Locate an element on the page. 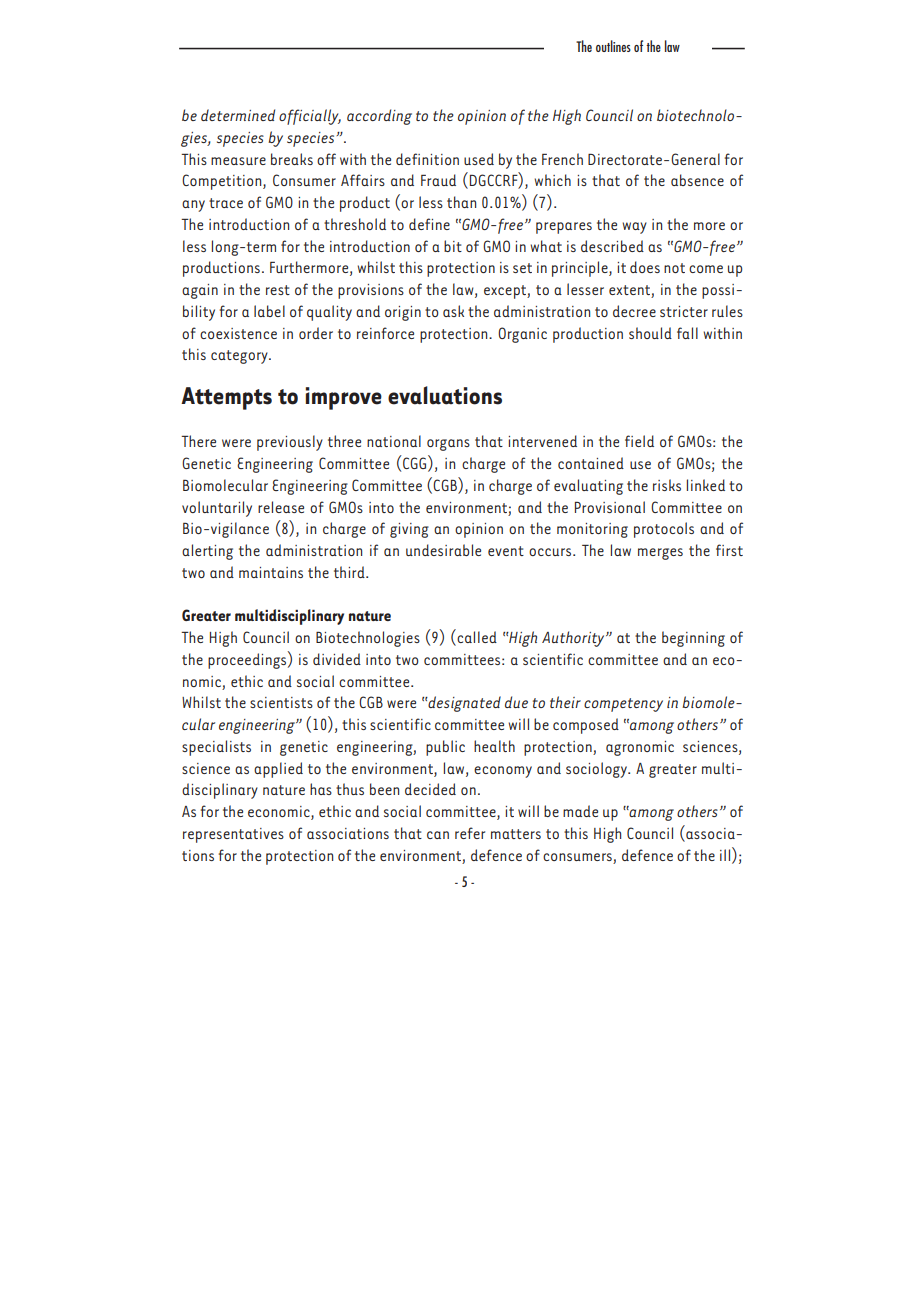 The image size is (924, 1308). officially is located at coordinates (310, 117).
